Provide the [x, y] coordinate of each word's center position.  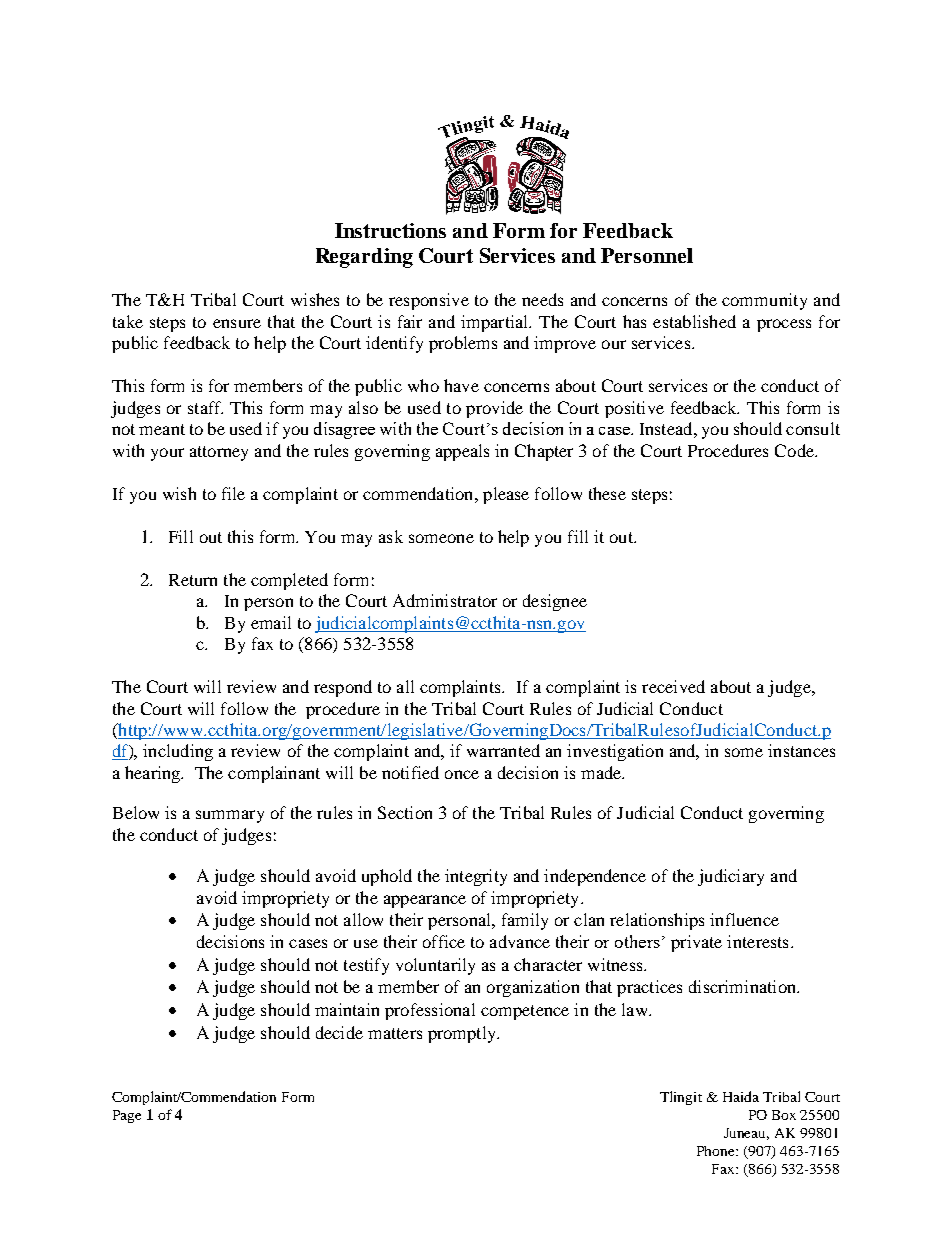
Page [127, 1116]
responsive [429, 301]
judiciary [731, 877]
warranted [503, 750]
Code [795, 450]
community [764, 301]
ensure [237, 323]
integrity [476, 877]
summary [230, 816]
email [271, 622]
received [673, 686]
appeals [462, 452]
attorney [219, 453]
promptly [463, 1034]
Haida [741, 1096]
